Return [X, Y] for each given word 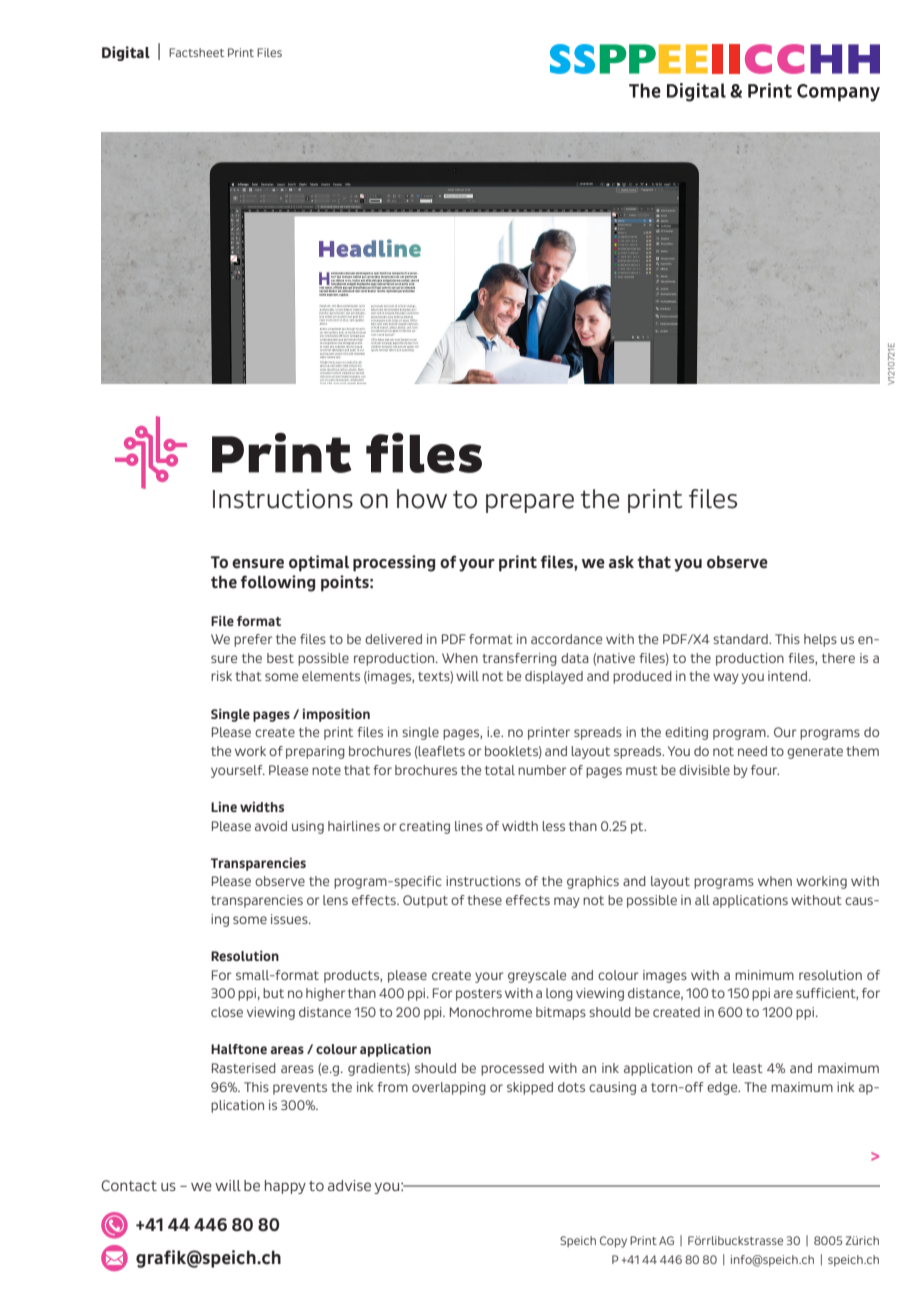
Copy [613, 1242]
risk [221, 676]
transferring [519, 659]
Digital [126, 53]
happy [285, 1187]
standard [741, 639]
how [422, 499]
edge [723, 1088]
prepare [530, 503]
